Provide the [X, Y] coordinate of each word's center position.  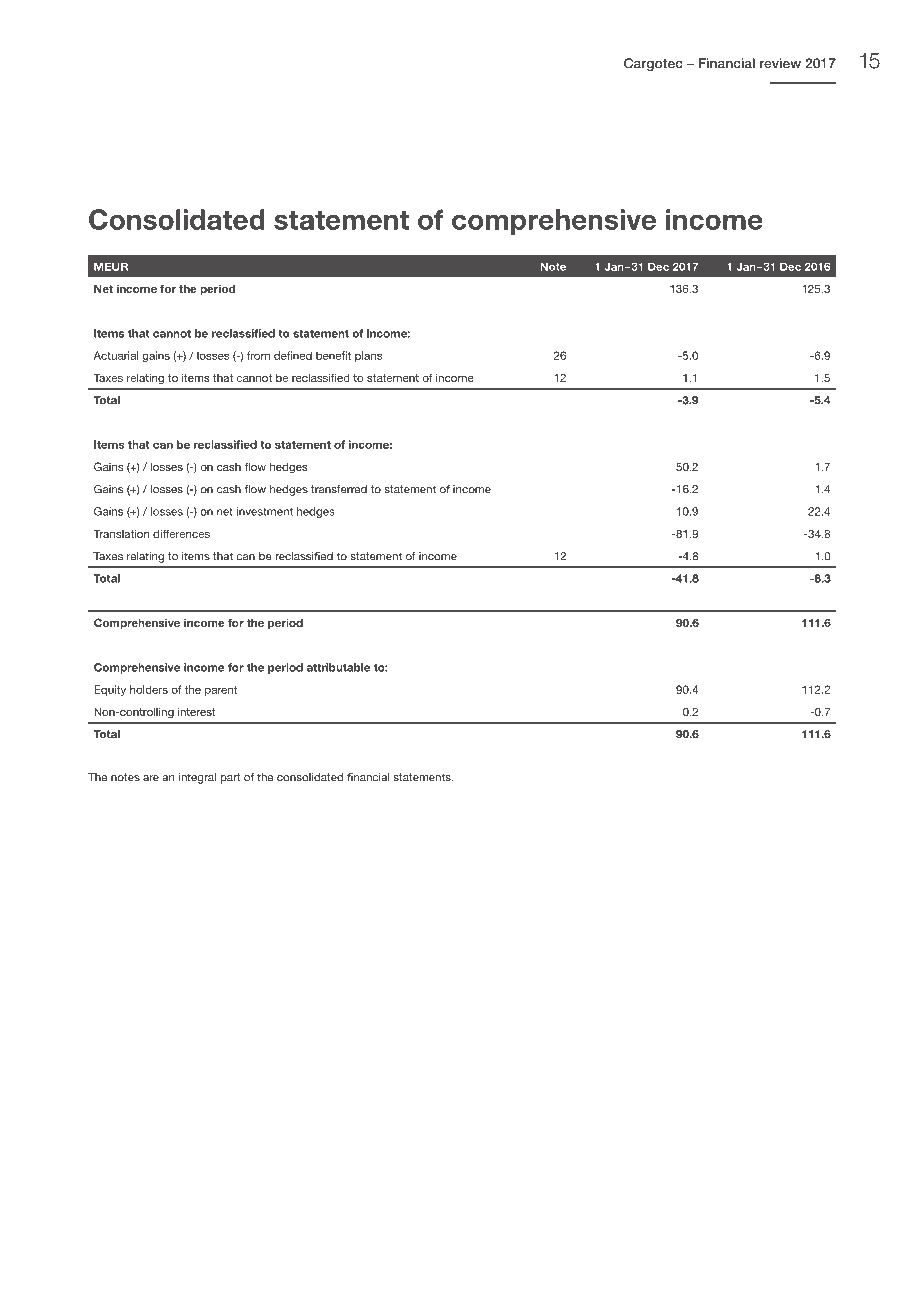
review [780, 63]
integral [197, 778]
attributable [338, 667]
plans [368, 356]
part [231, 778]
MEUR [111, 266]
